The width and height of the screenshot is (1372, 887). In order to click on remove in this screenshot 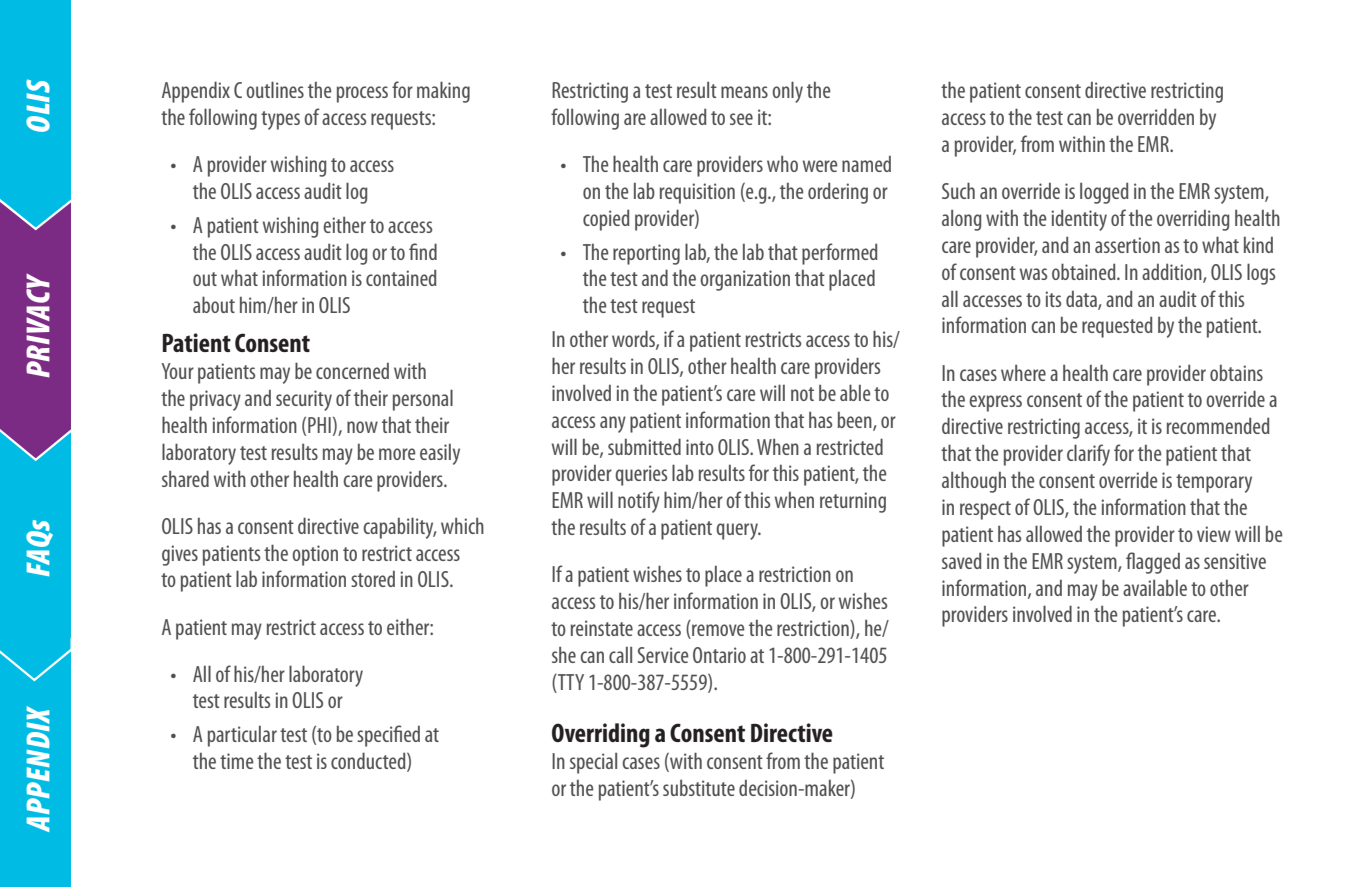, I will do `click(717, 631)`.
